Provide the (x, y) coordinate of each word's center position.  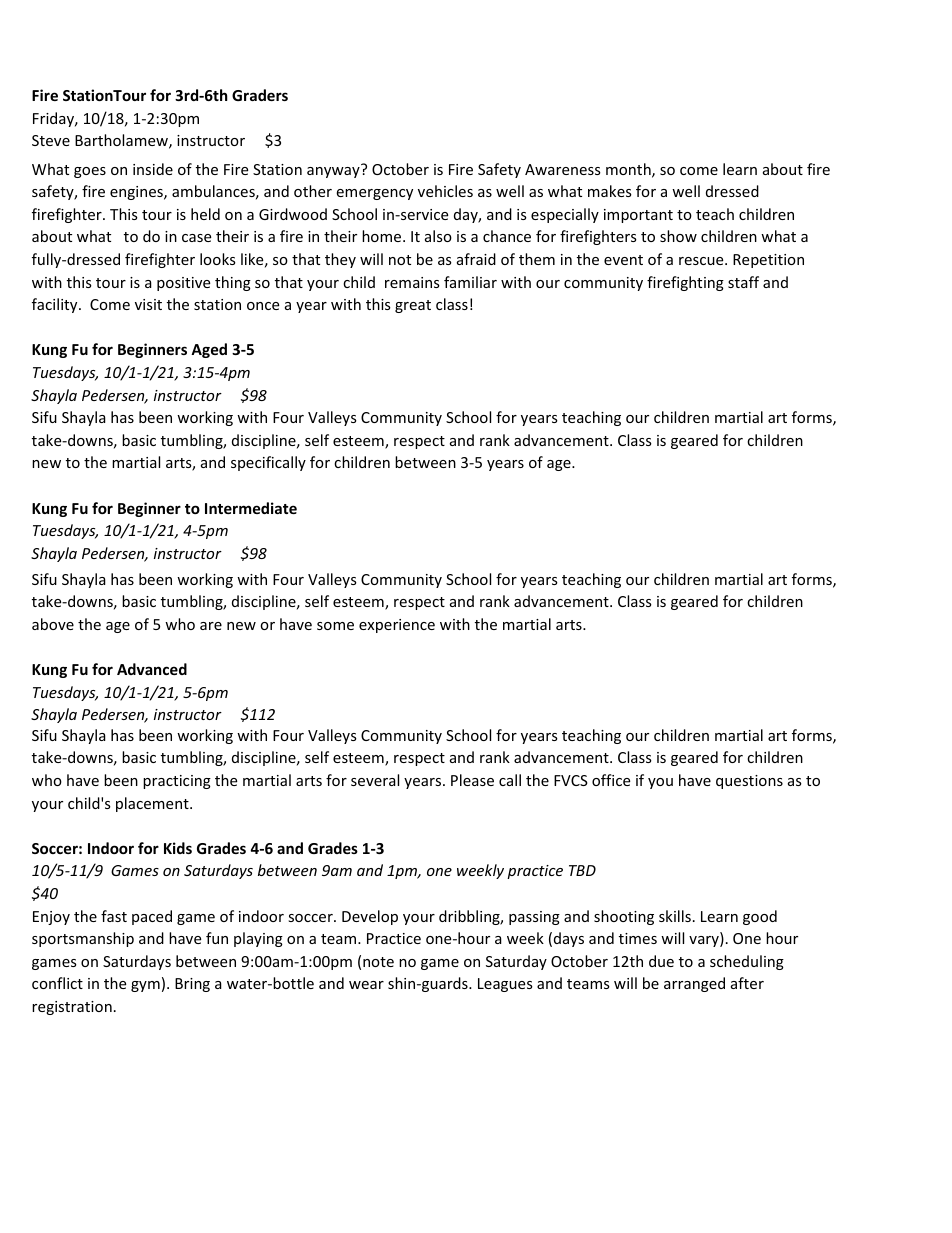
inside (153, 169)
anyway (334, 171)
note (378, 962)
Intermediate (251, 508)
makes (610, 191)
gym (145, 986)
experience (397, 626)
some (335, 626)
